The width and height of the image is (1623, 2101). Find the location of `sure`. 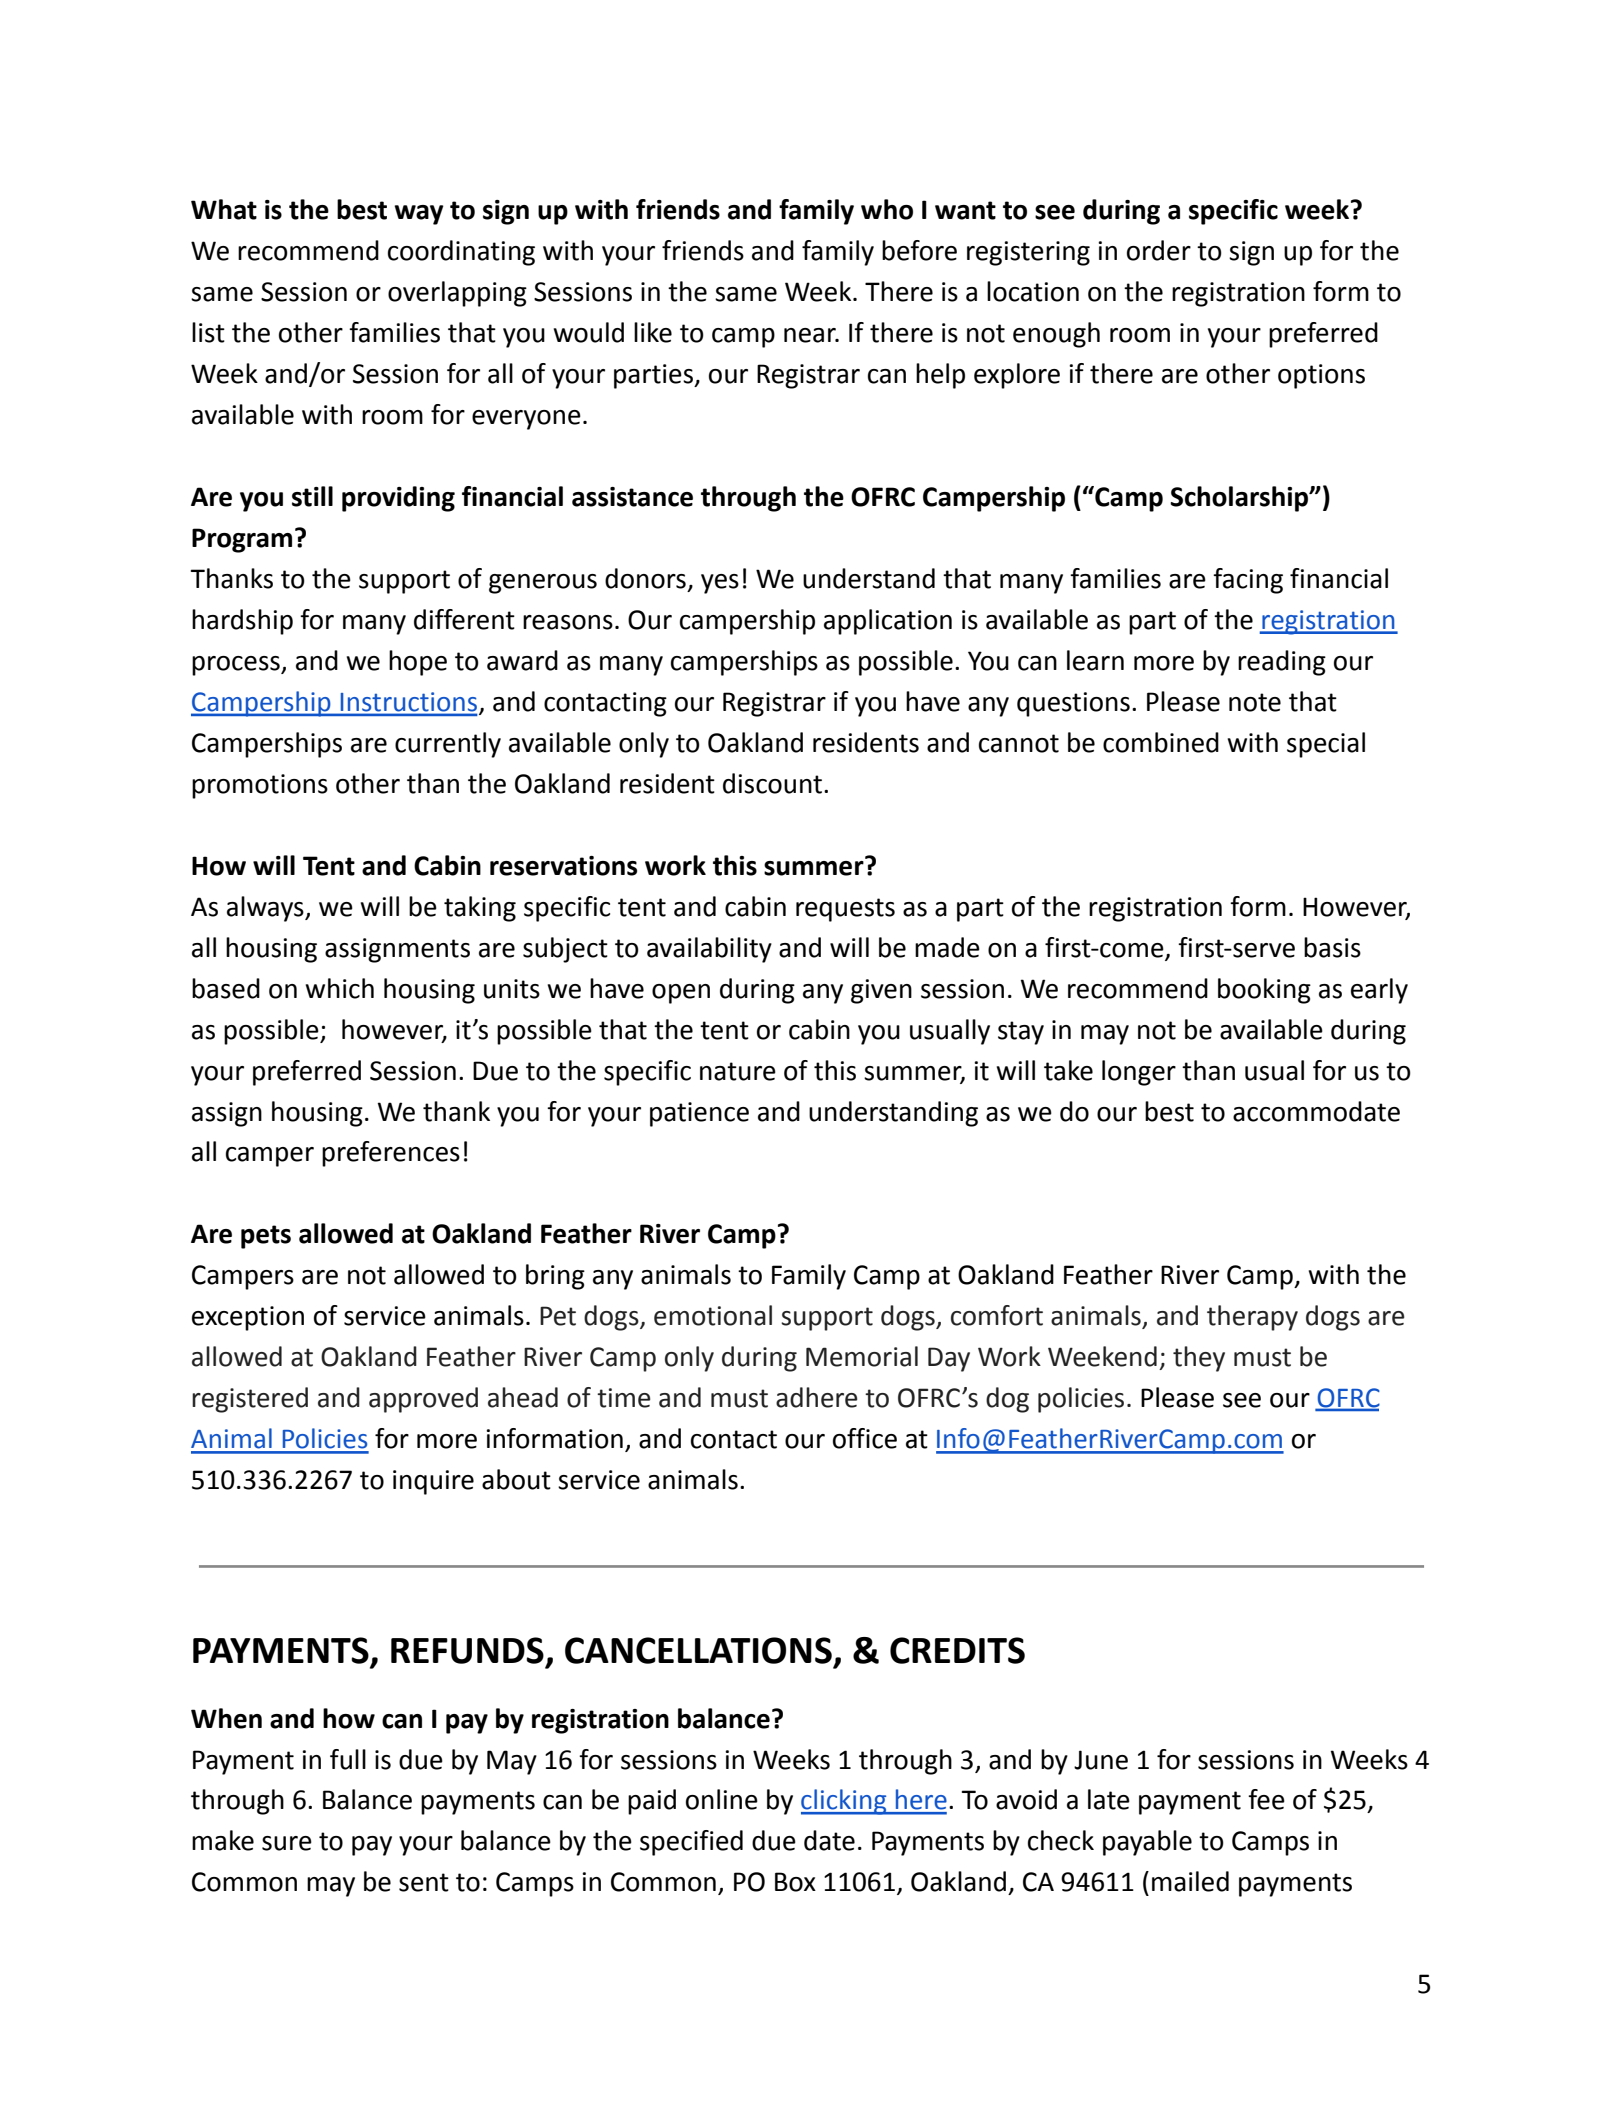

sure is located at coordinates (287, 1843).
